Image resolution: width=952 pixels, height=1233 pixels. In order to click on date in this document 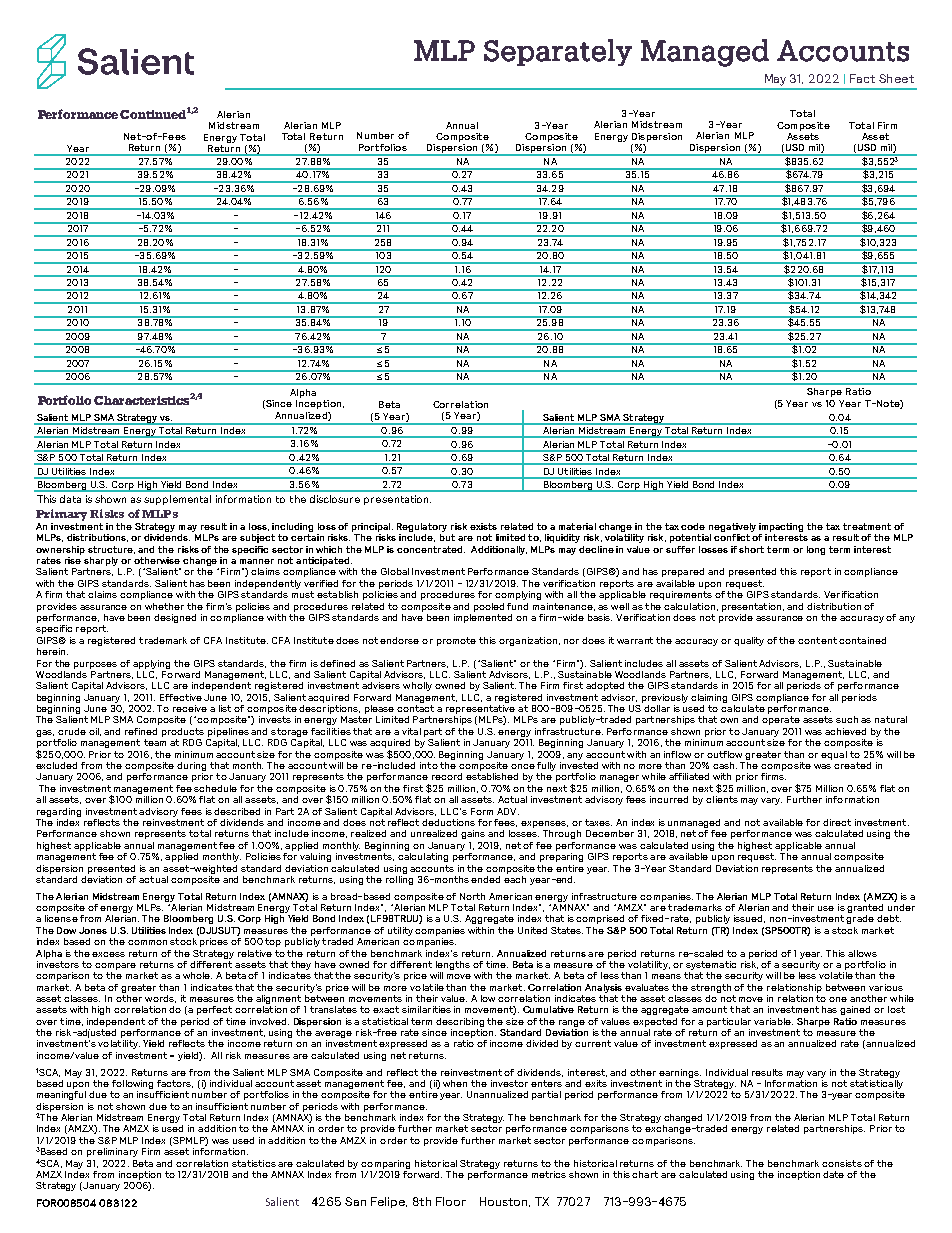, I will do `click(833, 1174)`.
